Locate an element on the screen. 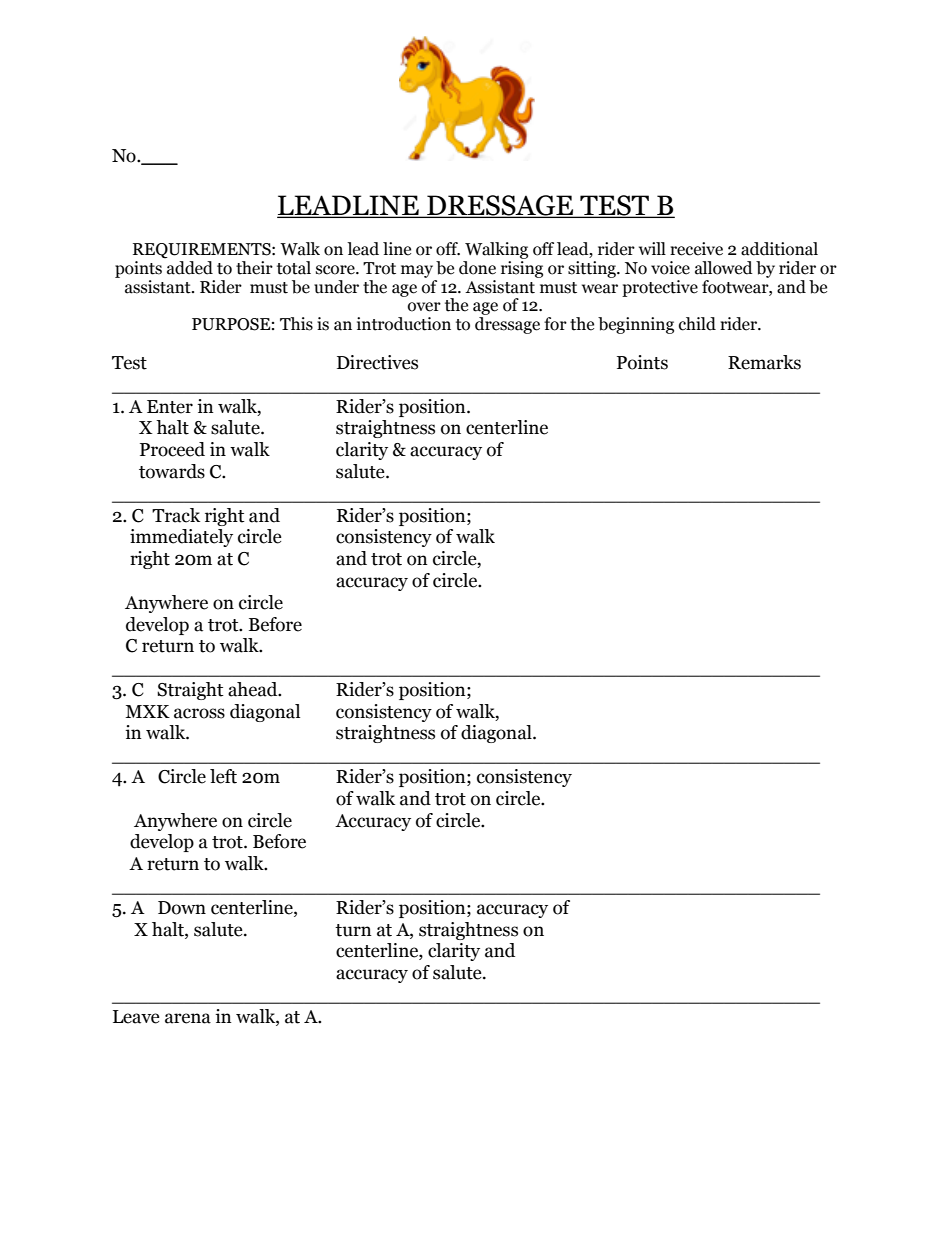  Proceed is located at coordinates (172, 449).
